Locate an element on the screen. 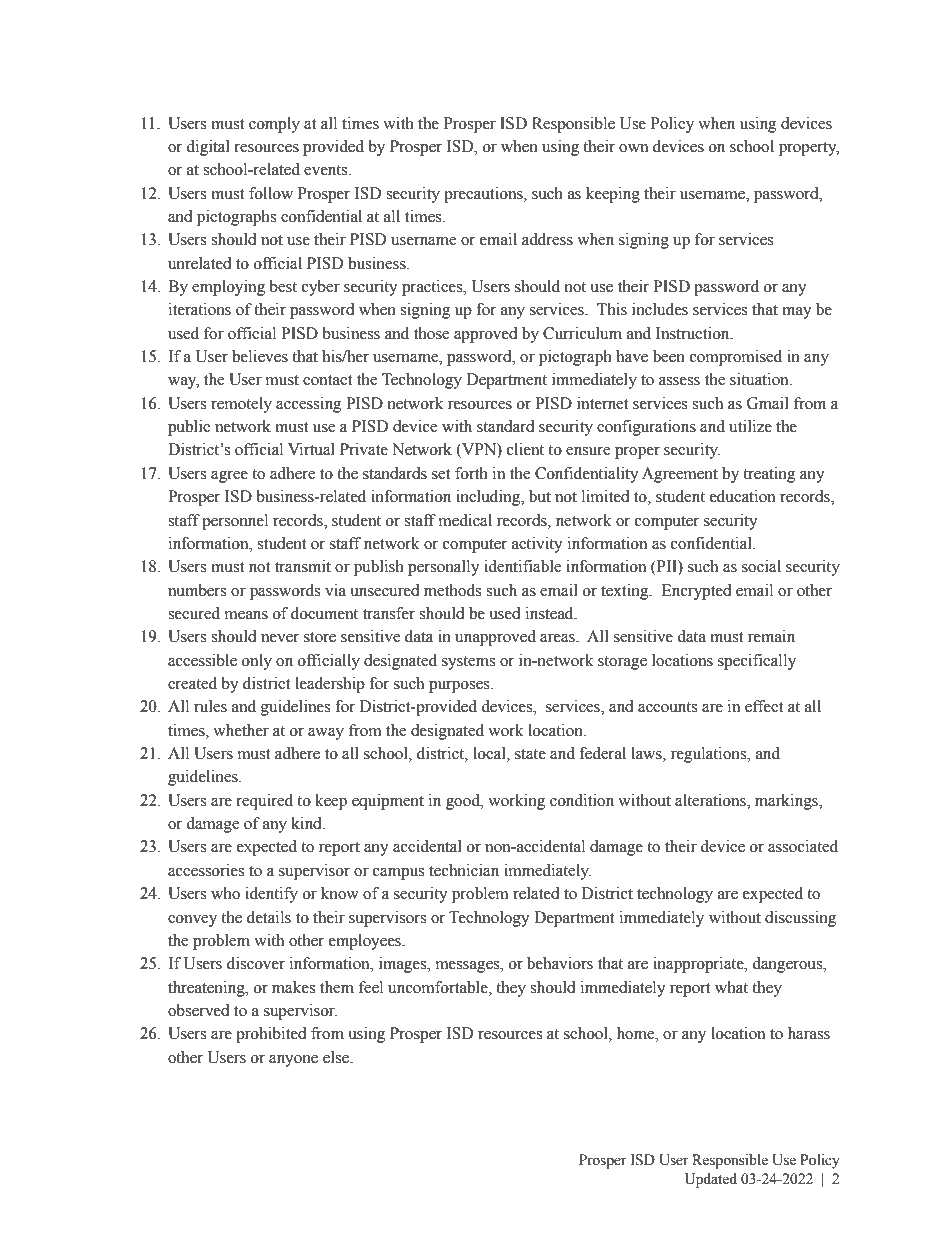 The image size is (952, 1233). own is located at coordinates (633, 148).
